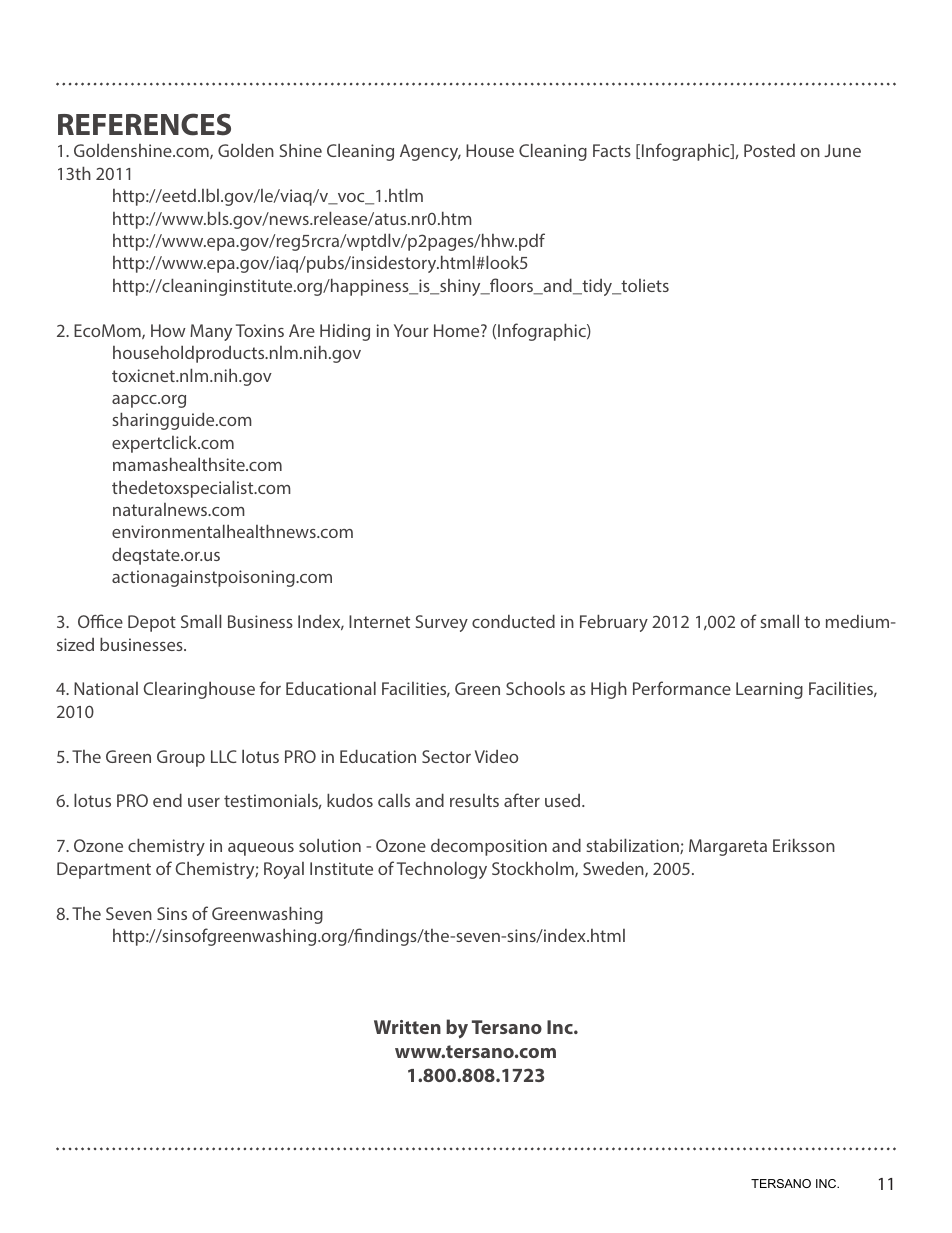  Describe the element at coordinates (407, 1027) in the screenshot. I see `Written` at that location.
